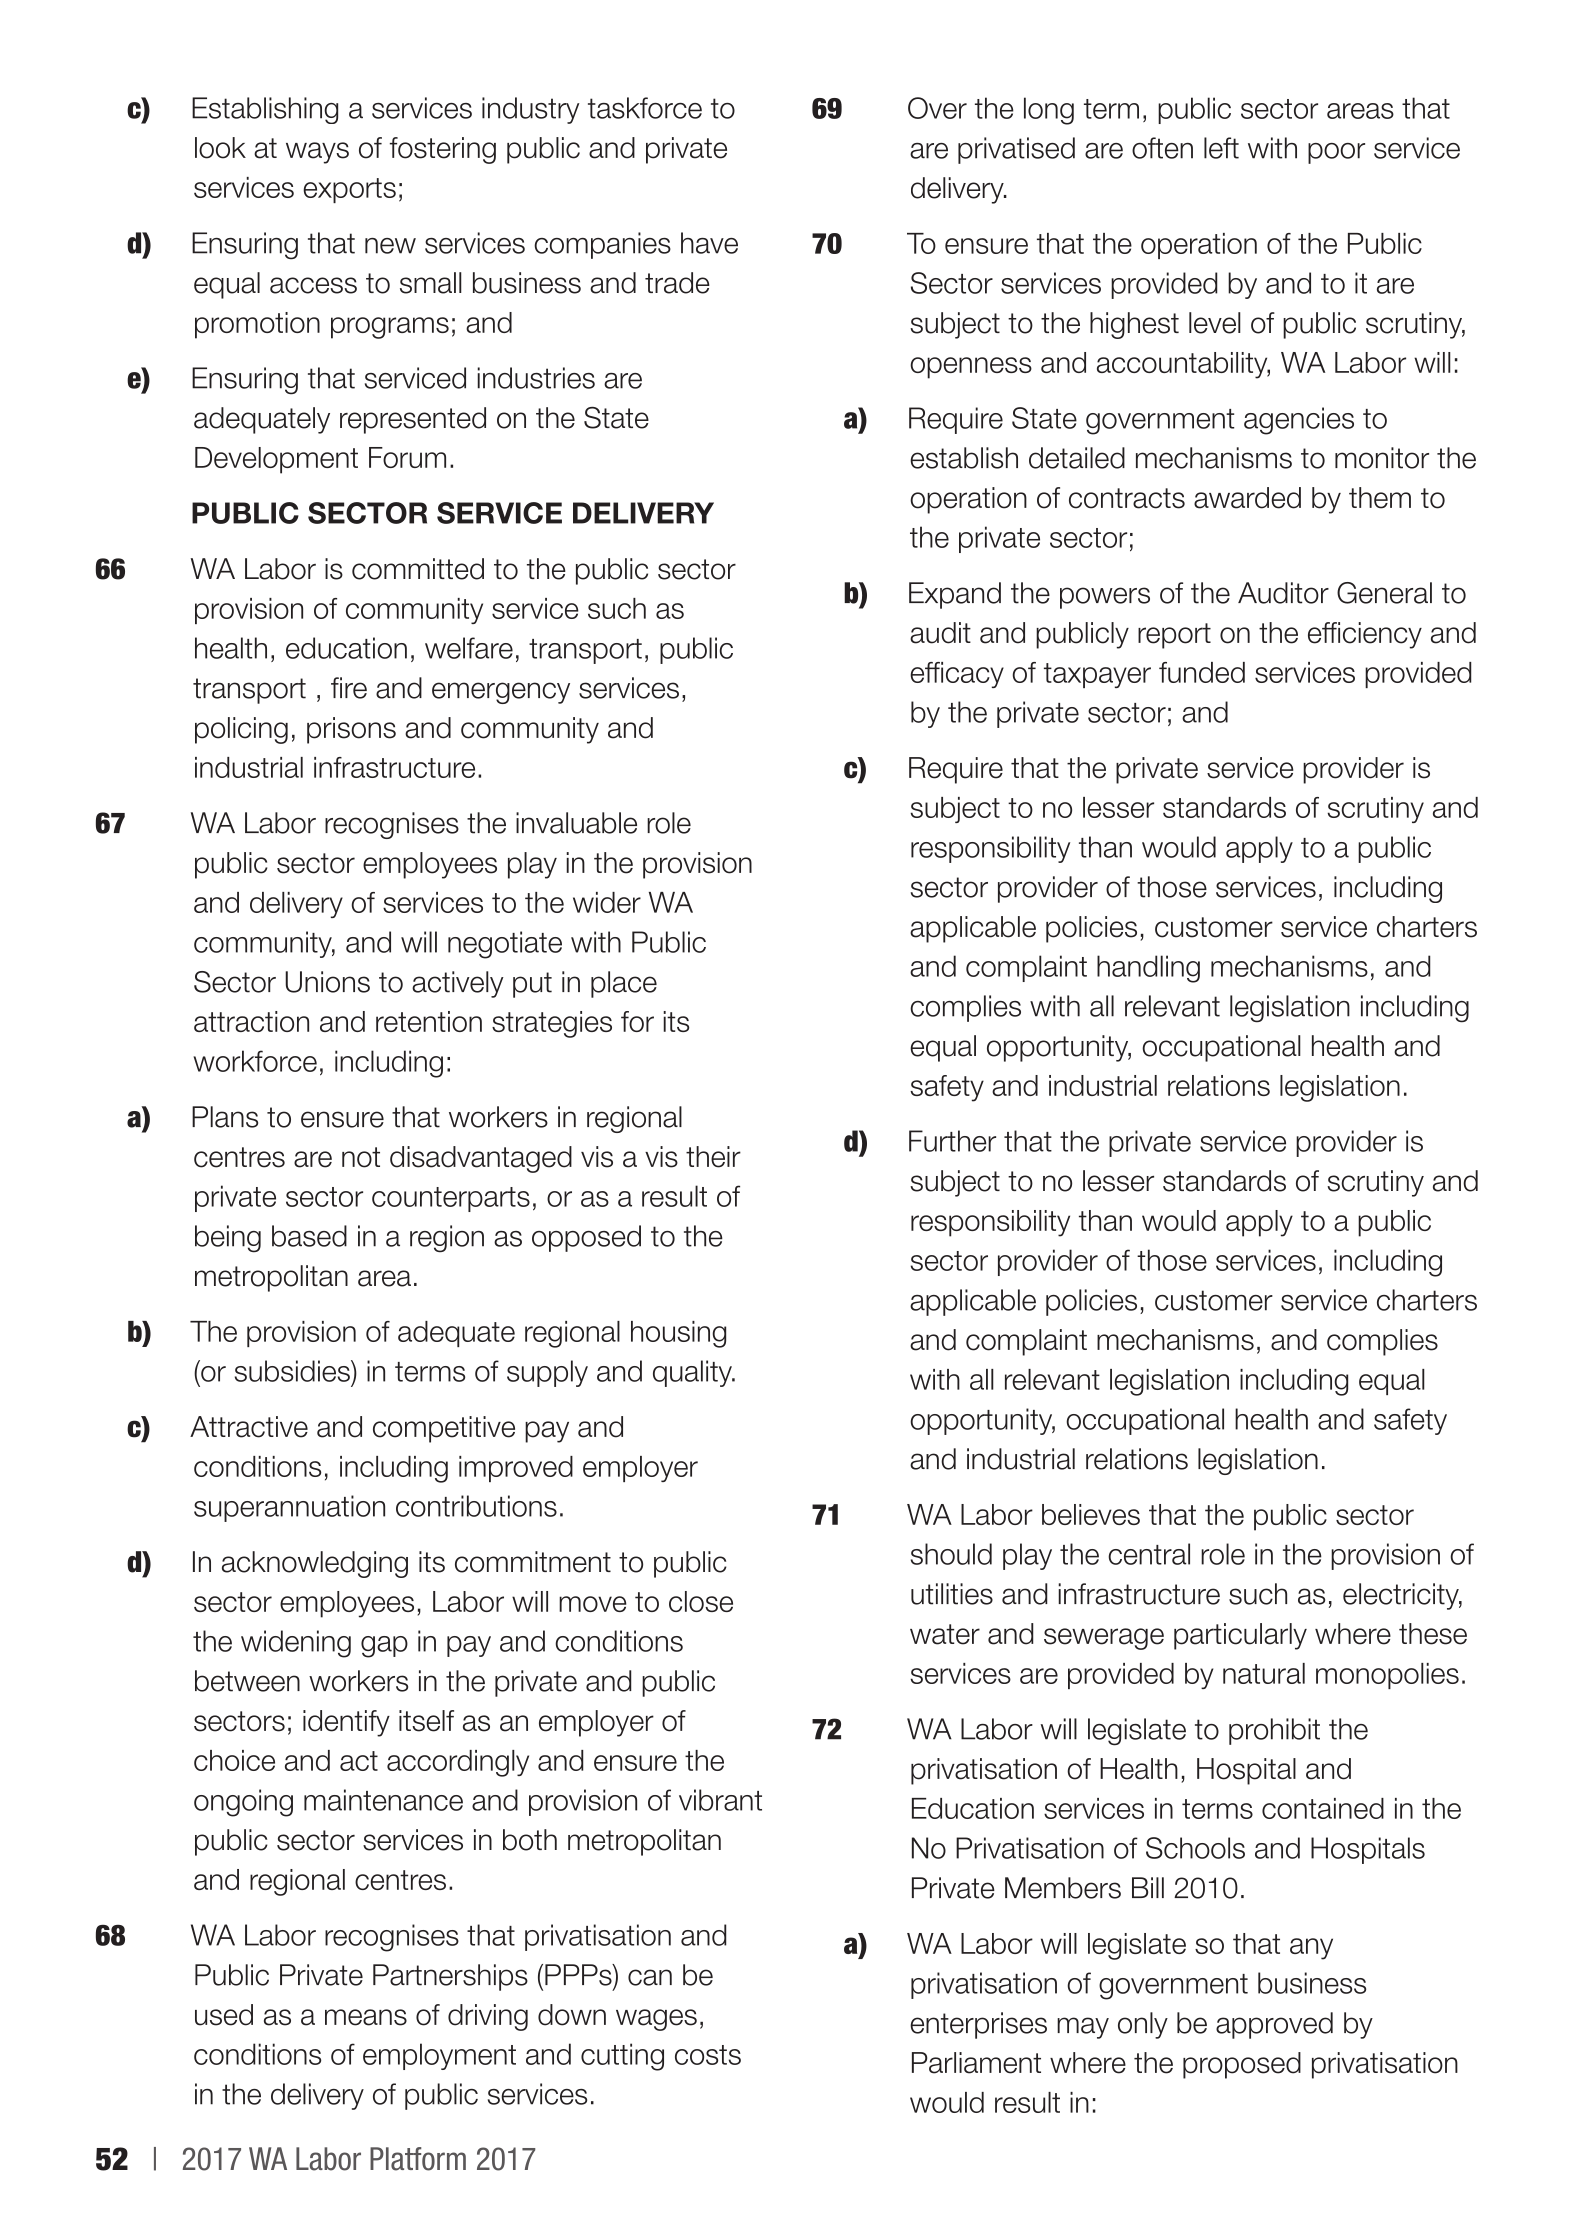 Image resolution: width=1576 pixels, height=2229 pixels. Describe the element at coordinates (444, 1429) in the document. I see `competitive` at that location.
